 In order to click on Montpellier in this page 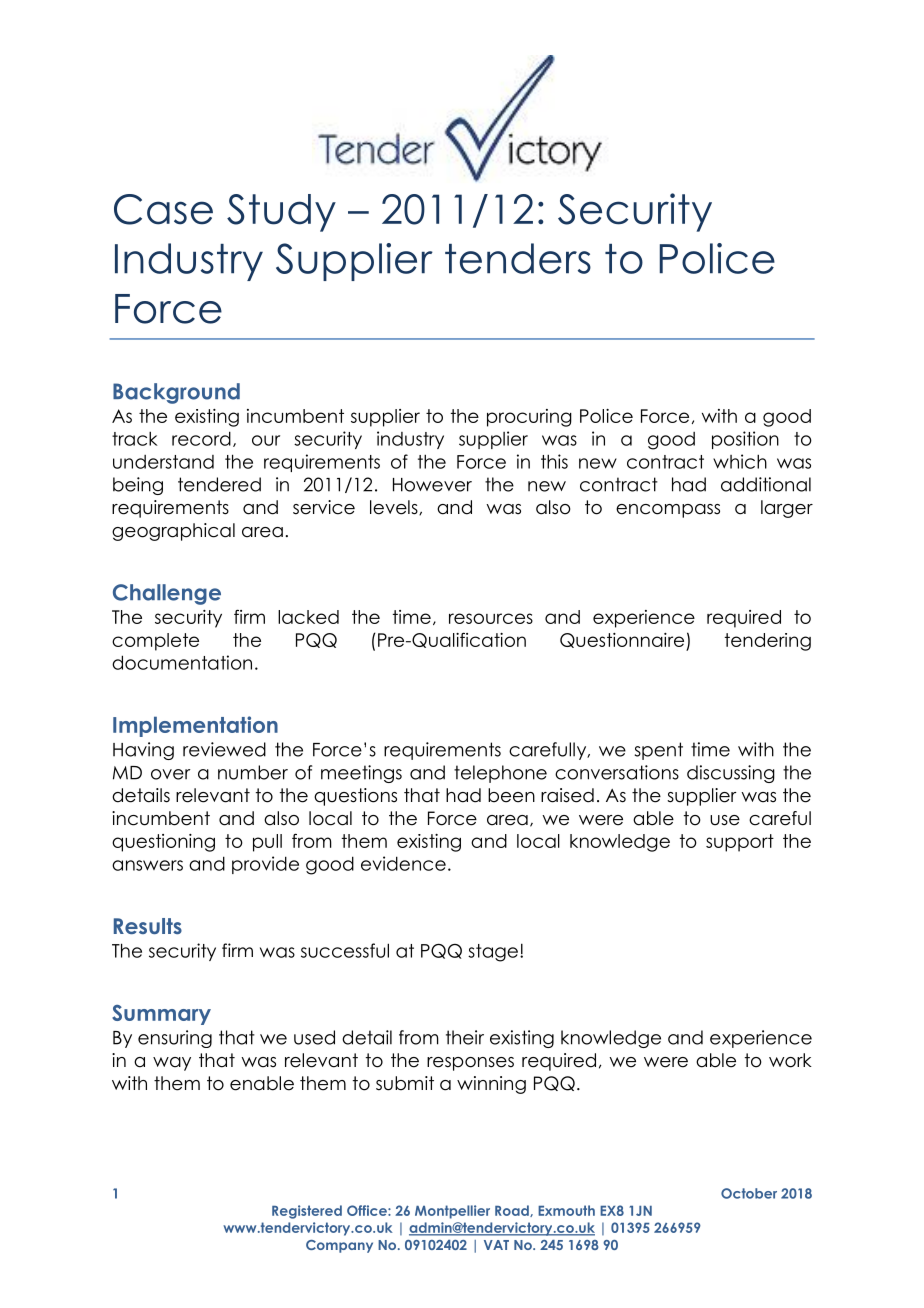, I will do `click(452, 1212)`.
